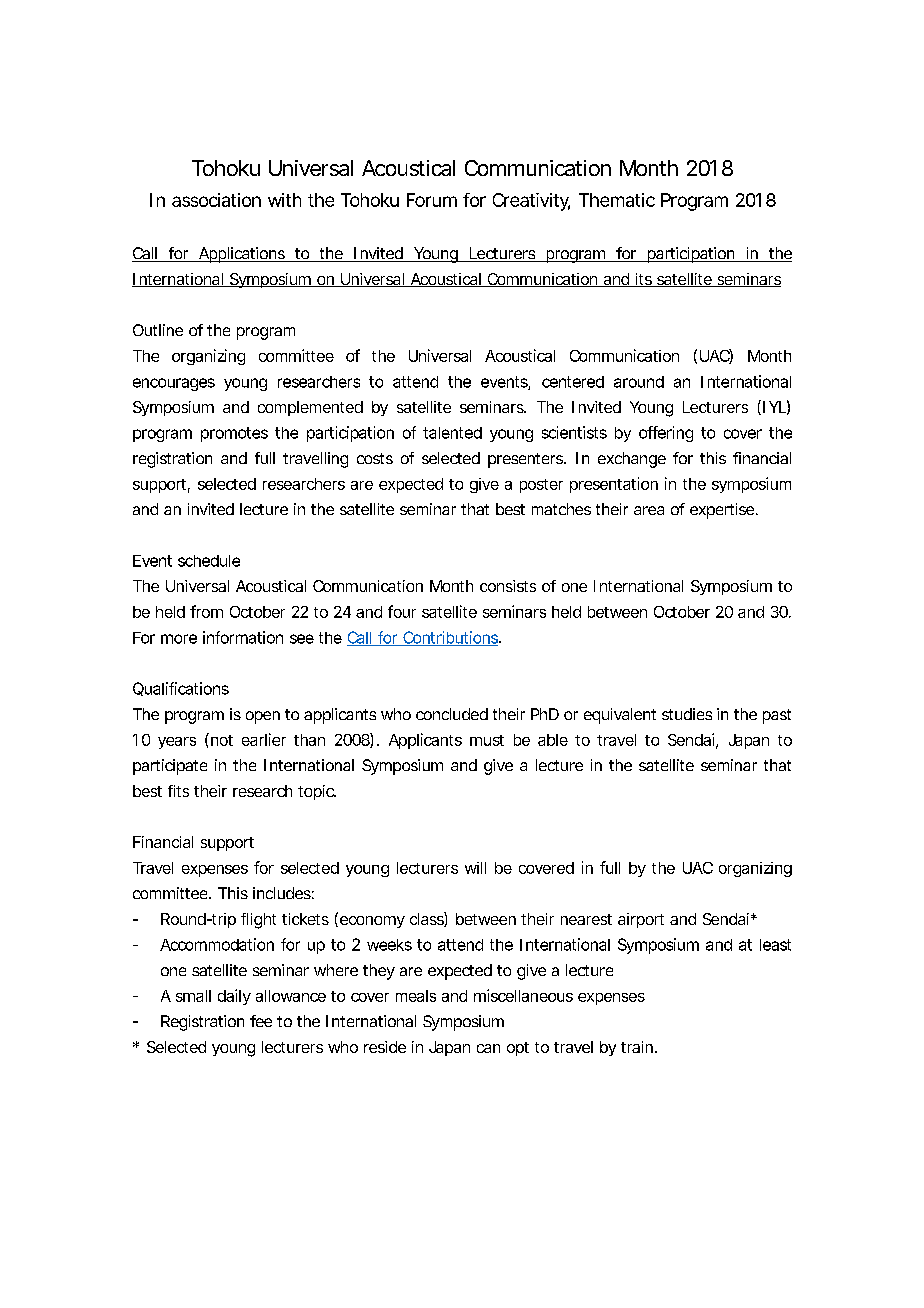 The image size is (924, 1308). What do you see at coordinates (241, 255) in the screenshot?
I see `Applications` at bounding box center [241, 255].
